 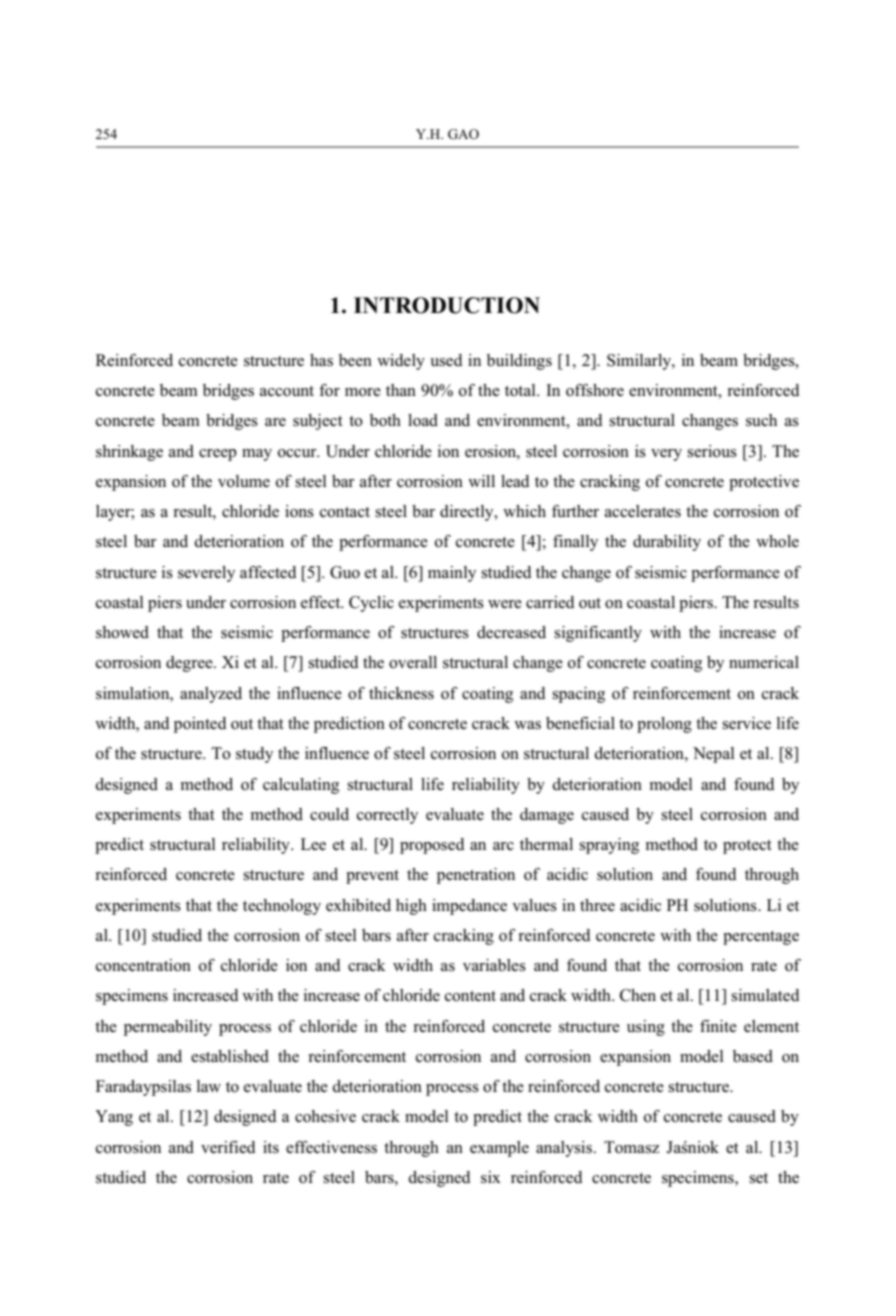 I want to click on Tomasz, so click(x=631, y=1147).
